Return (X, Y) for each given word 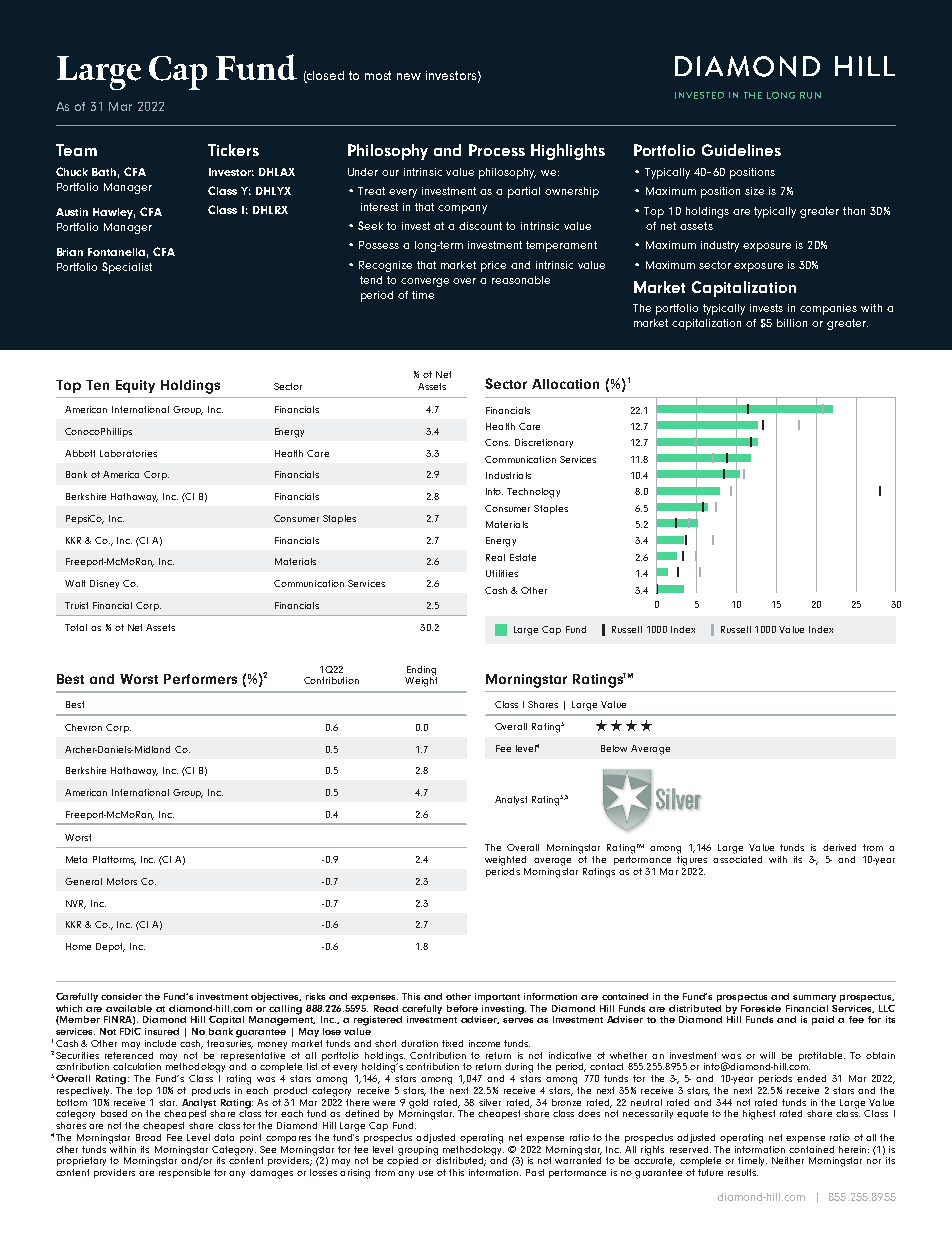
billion (792, 323)
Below (614, 748)
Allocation (565, 384)
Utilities (502, 573)
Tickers (233, 150)
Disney (104, 584)
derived (839, 847)
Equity (135, 386)
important (497, 997)
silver (490, 1102)
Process (497, 150)
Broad (148, 1137)
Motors (122, 881)
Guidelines (741, 150)
